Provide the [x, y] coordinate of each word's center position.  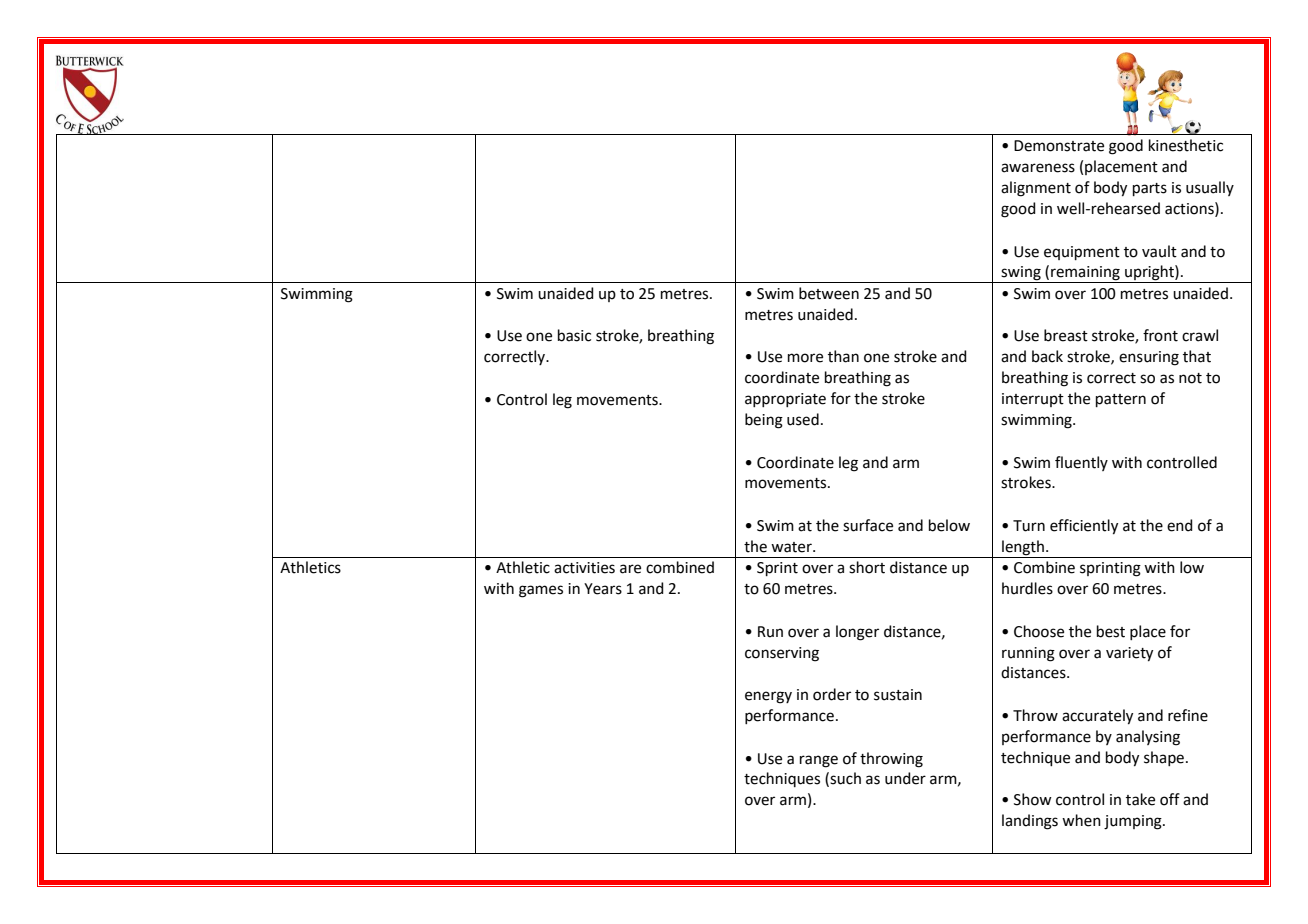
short [867, 567]
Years [603, 589]
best [1111, 631]
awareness [1038, 168]
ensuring [1149, 358]
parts [1150, 189]
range [819, 761]
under [905, 778]
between [829, 293]
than [843, 356]
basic [574, 335]
